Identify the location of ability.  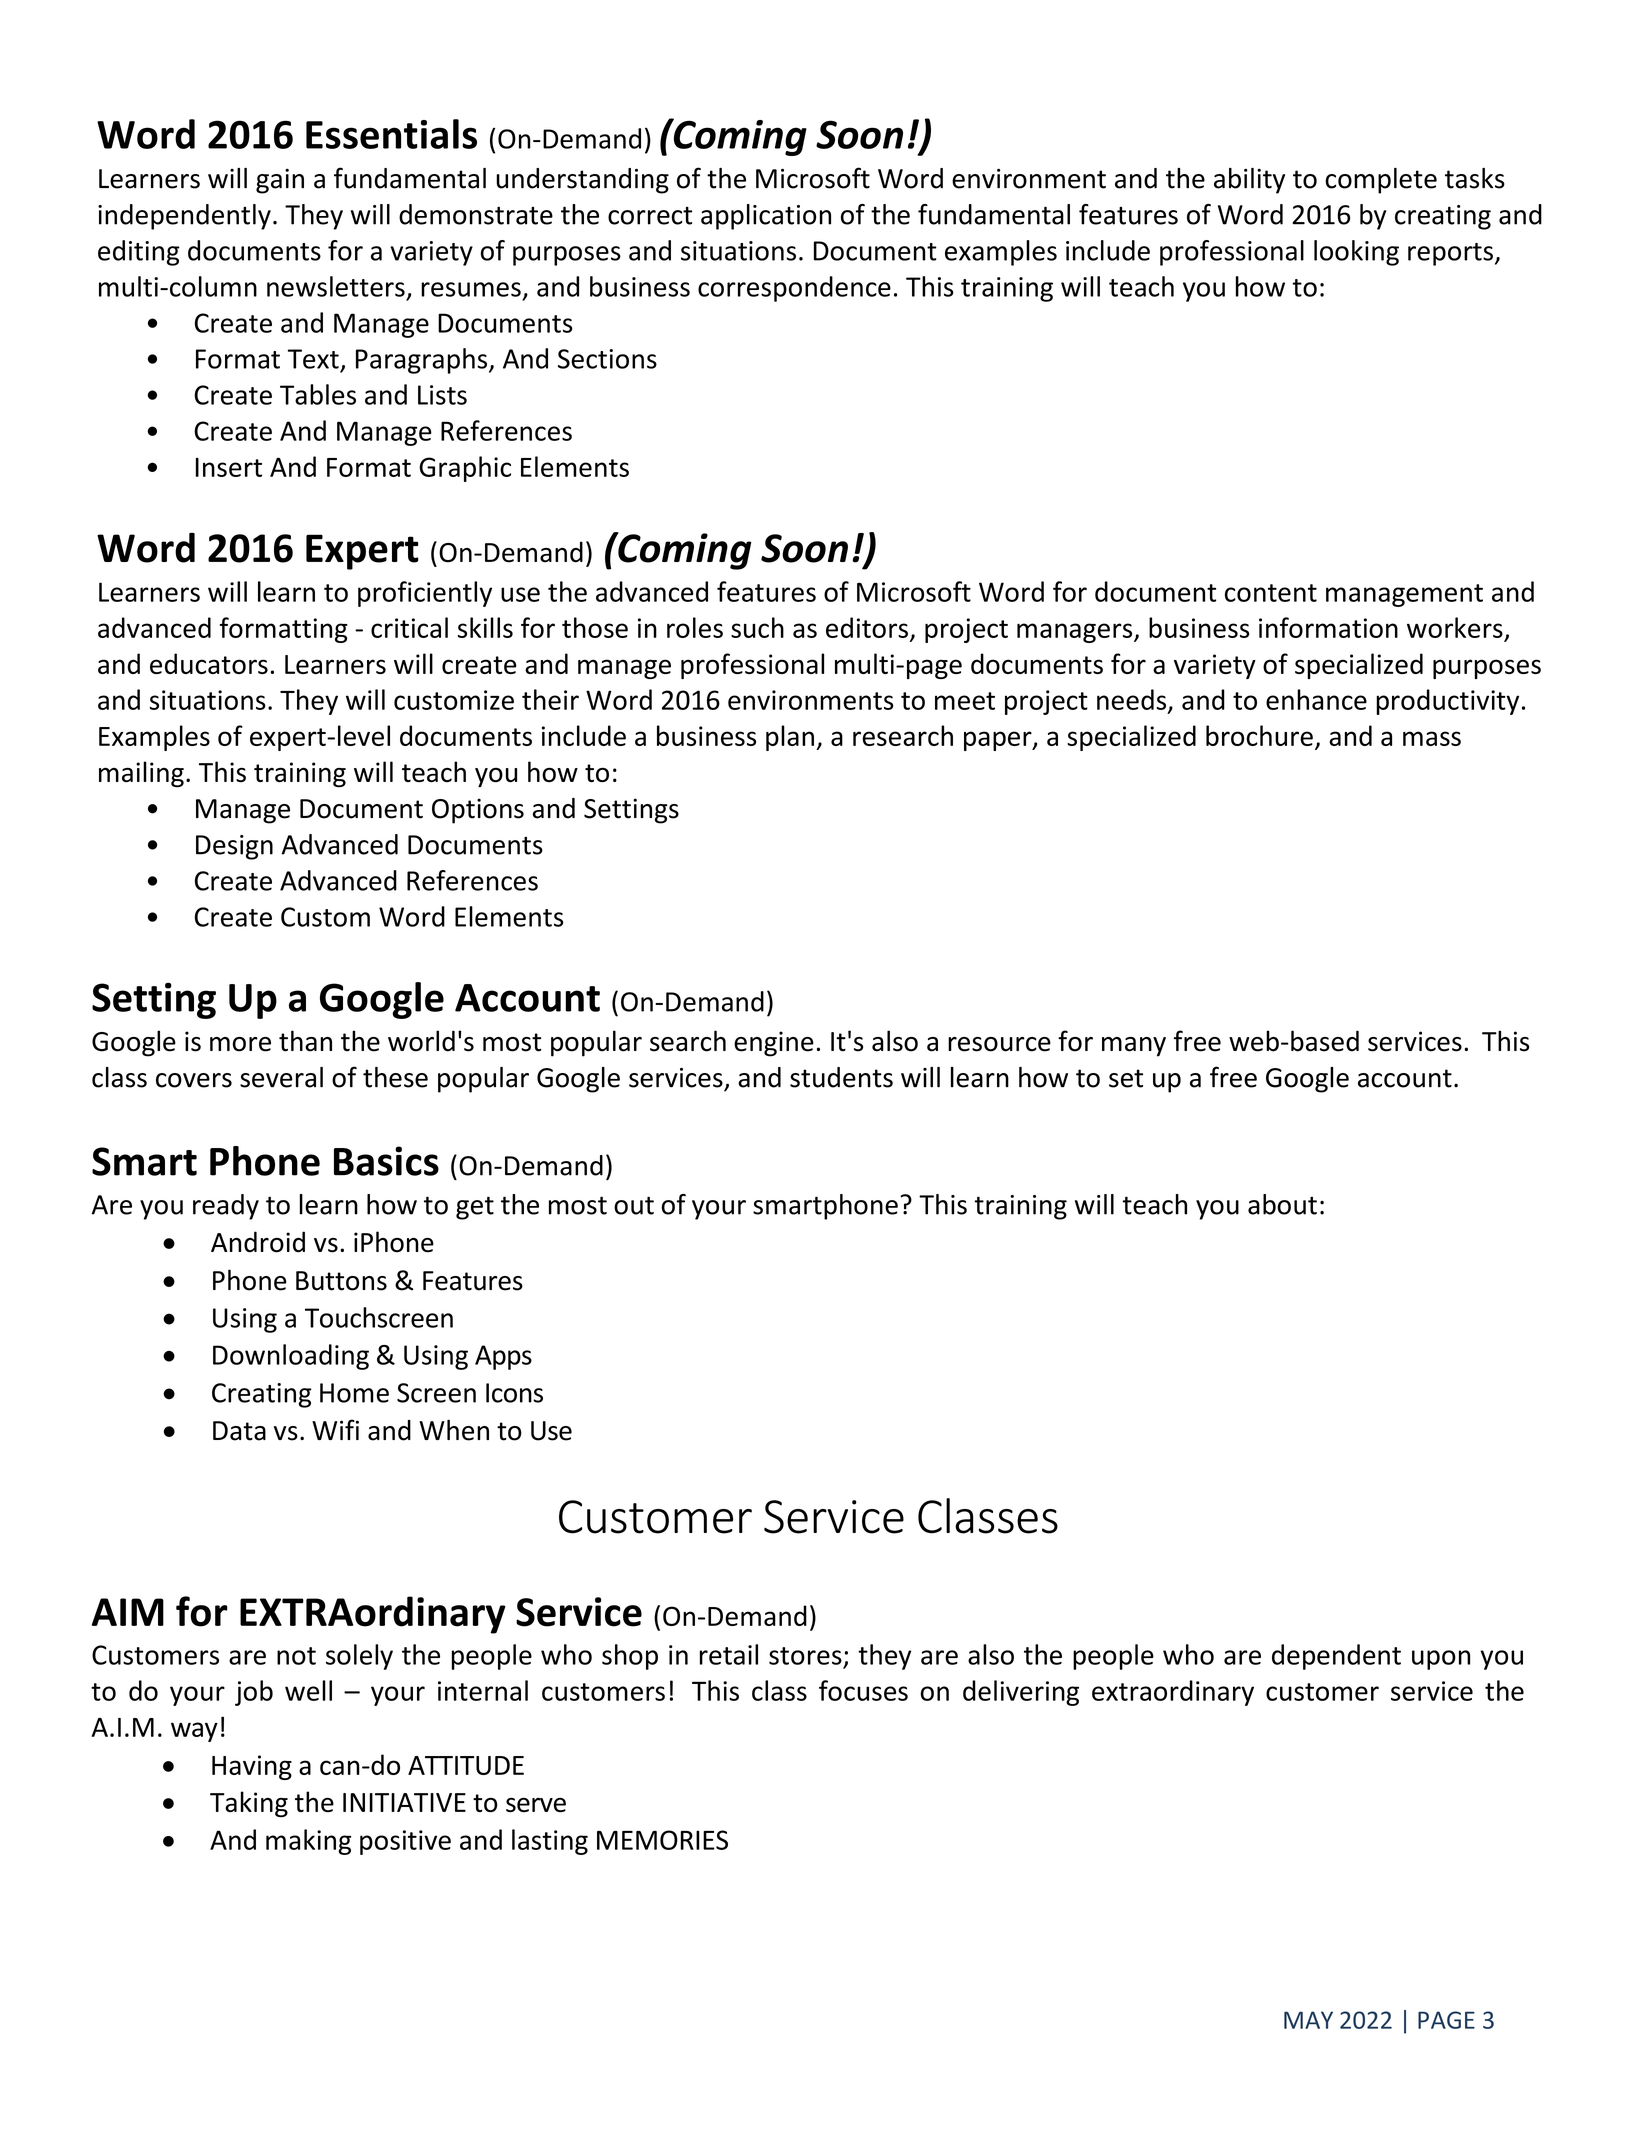
(1249, 181).
